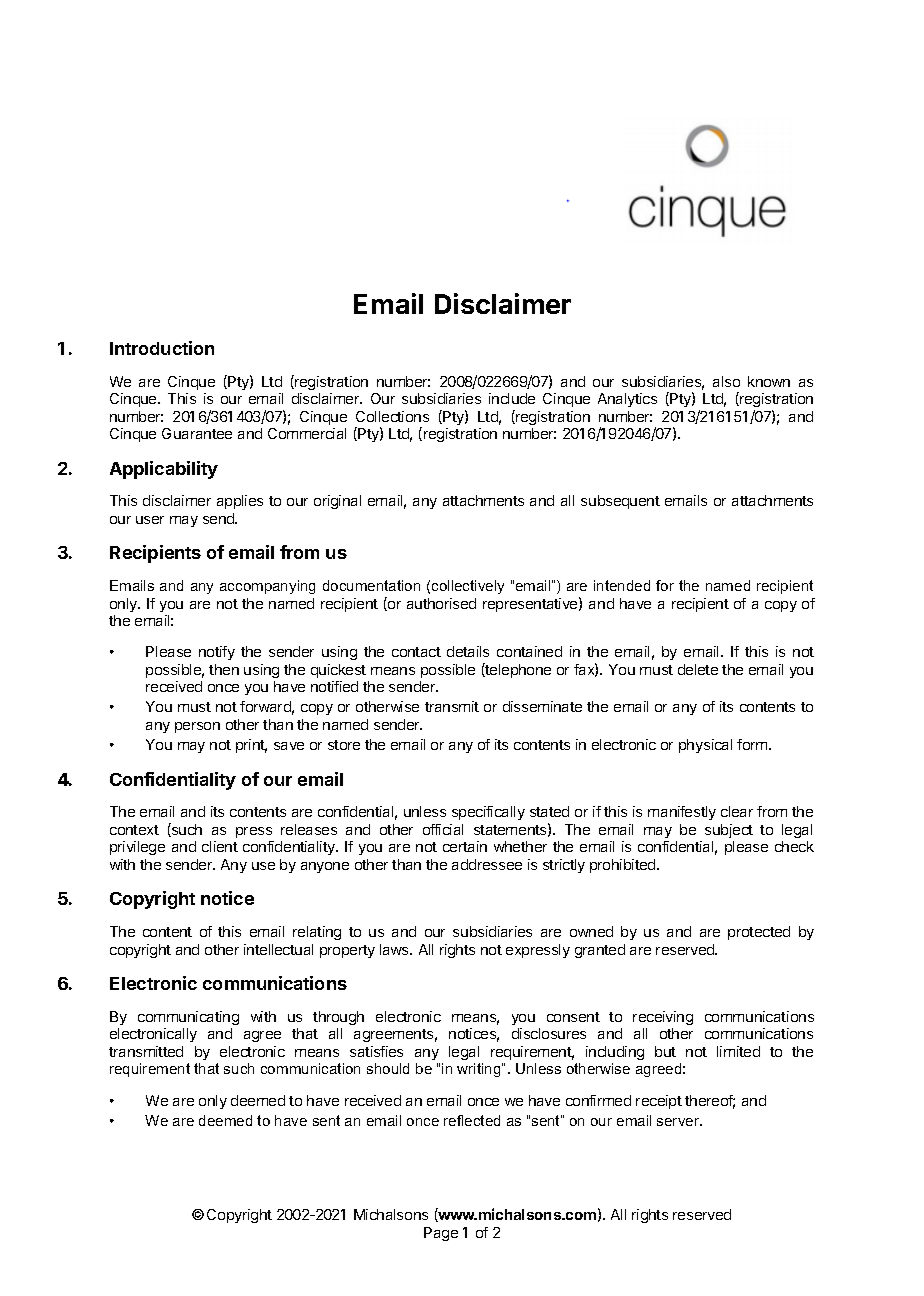 The height and width of the document is (1296, 924). What do you see at coordinates (240, 502) in the document?
I see `applies` at bounding box center [240, 502].
